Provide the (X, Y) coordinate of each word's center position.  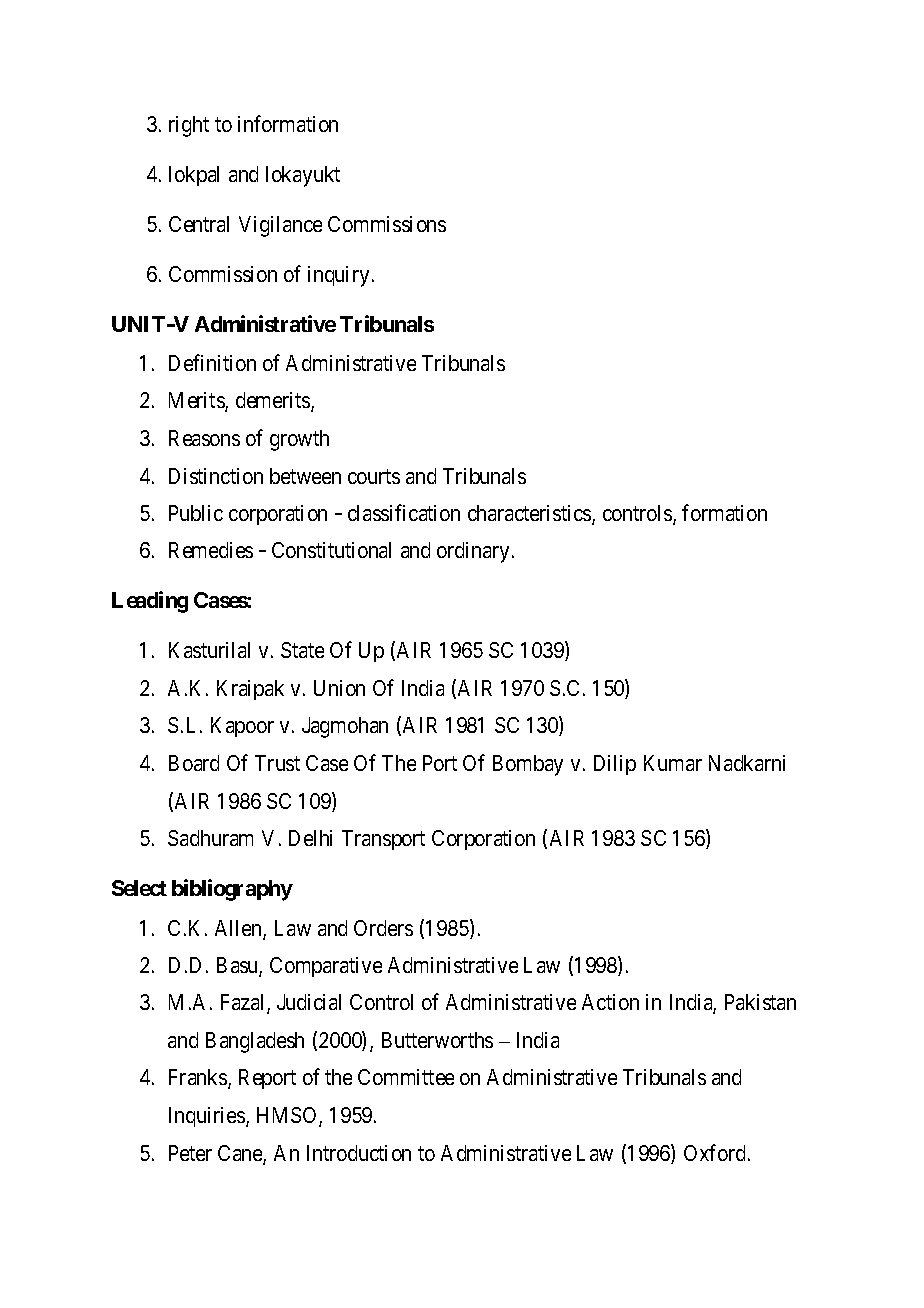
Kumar (673, 763)
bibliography (232, 890)
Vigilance (280, 226)
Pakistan (760, 1002)
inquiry (338, 276)
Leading (150, 602)
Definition (212, 362)
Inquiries (208, 1117)
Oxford (714, 1152)
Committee (406, 1077)
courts (374, 476)
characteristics (530, 514)
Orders (383, 928)
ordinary (473, 552)
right (189, 126)
